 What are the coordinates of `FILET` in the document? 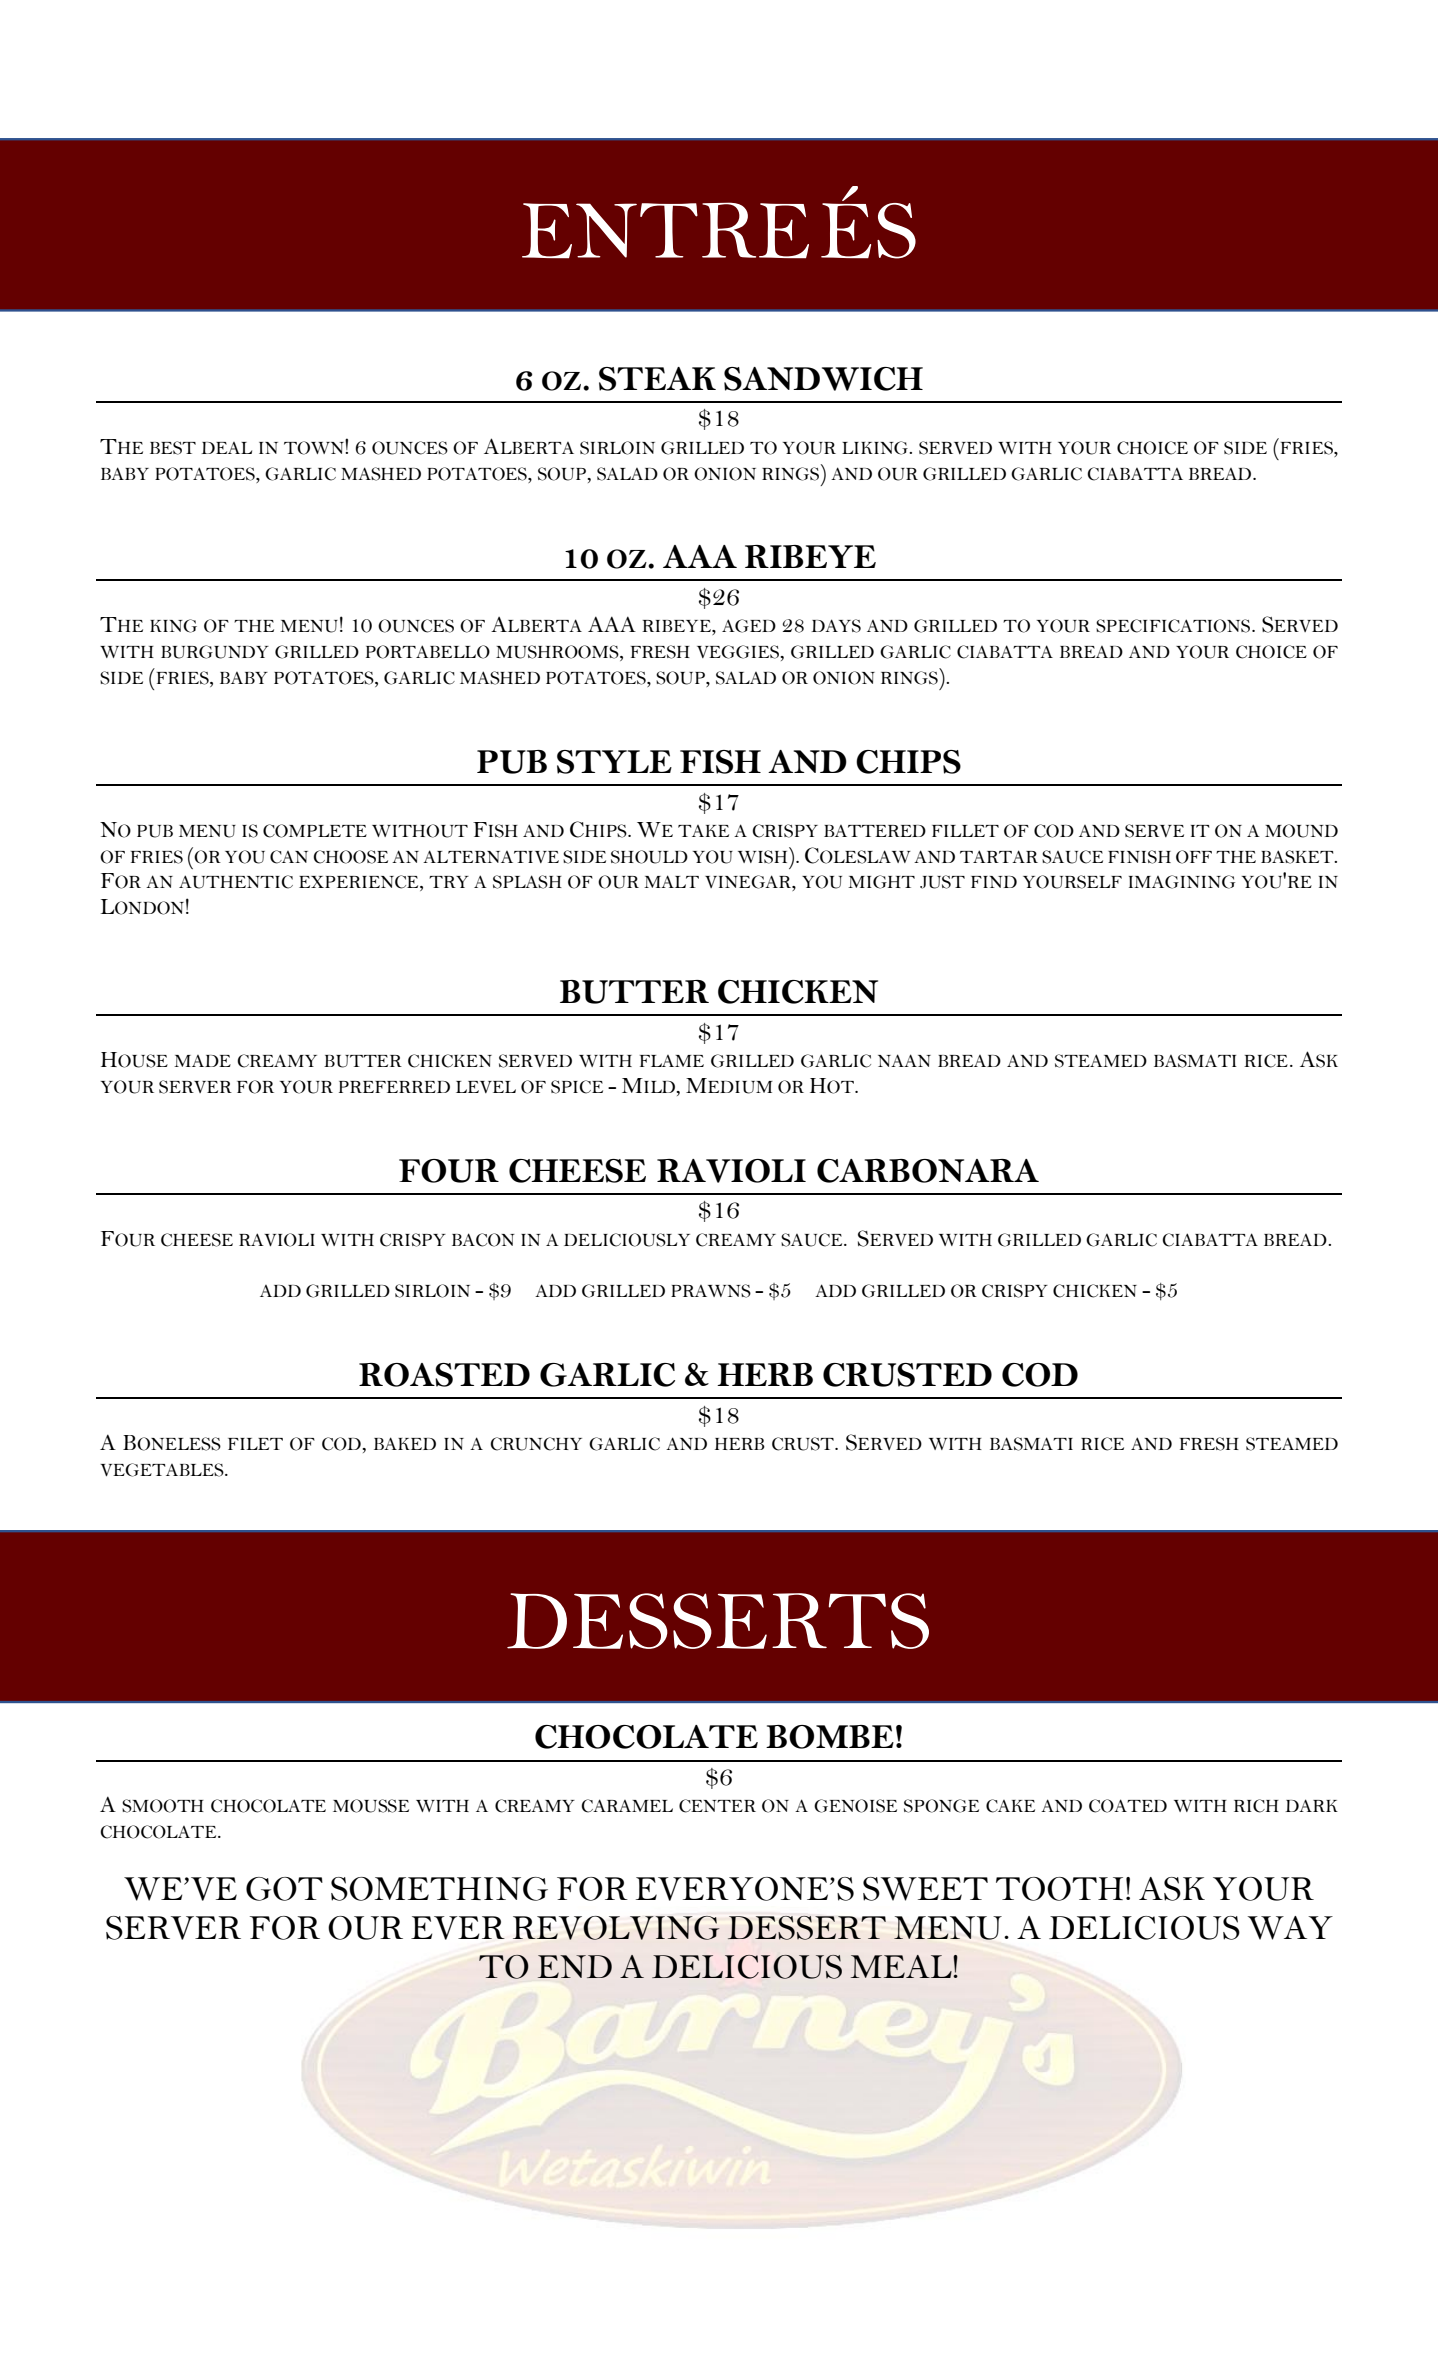 It's located at (255, 1444).
